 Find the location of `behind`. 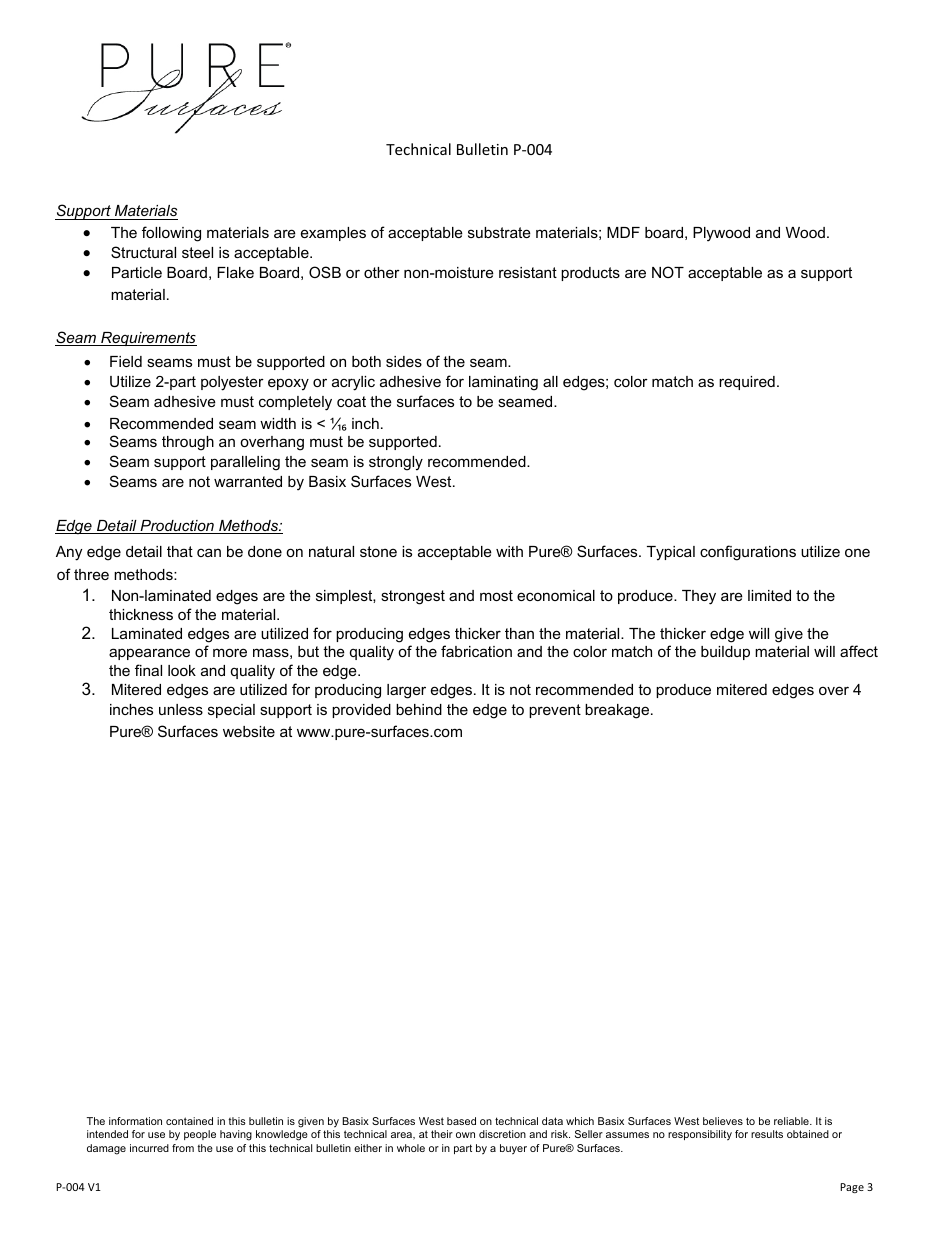

behind is located at coordinates (419, 709).
